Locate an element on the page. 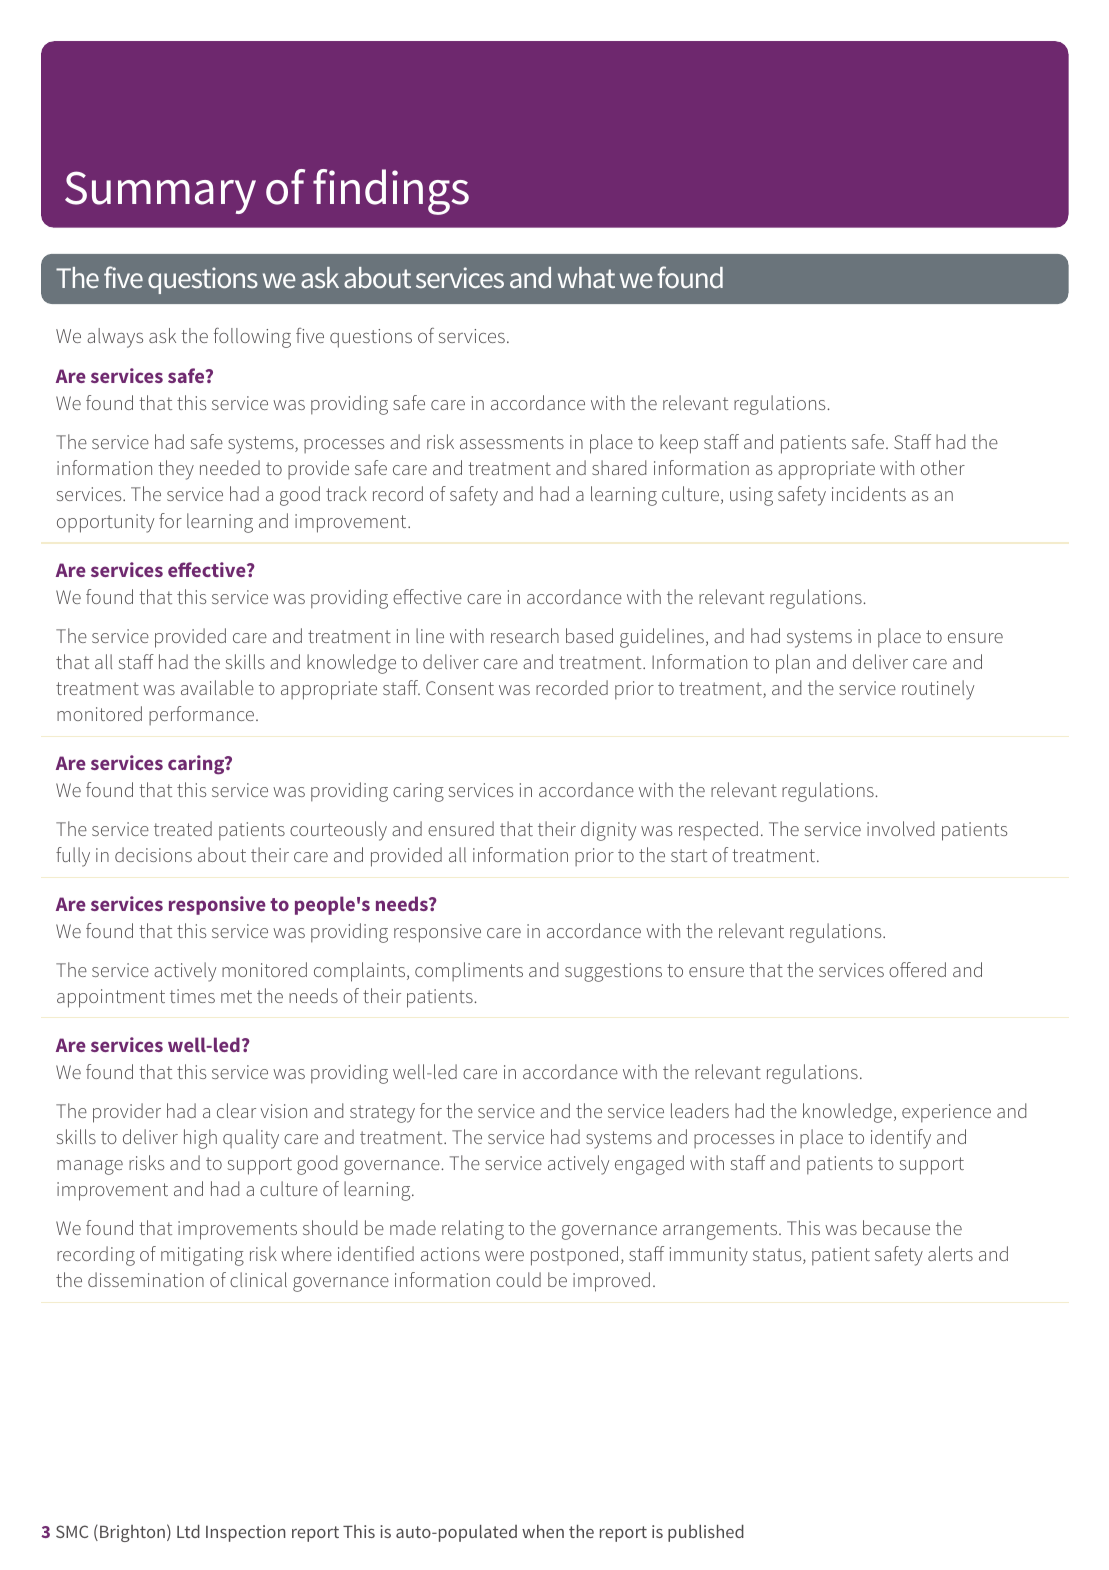  keep is located at coordinates (679, 444).
